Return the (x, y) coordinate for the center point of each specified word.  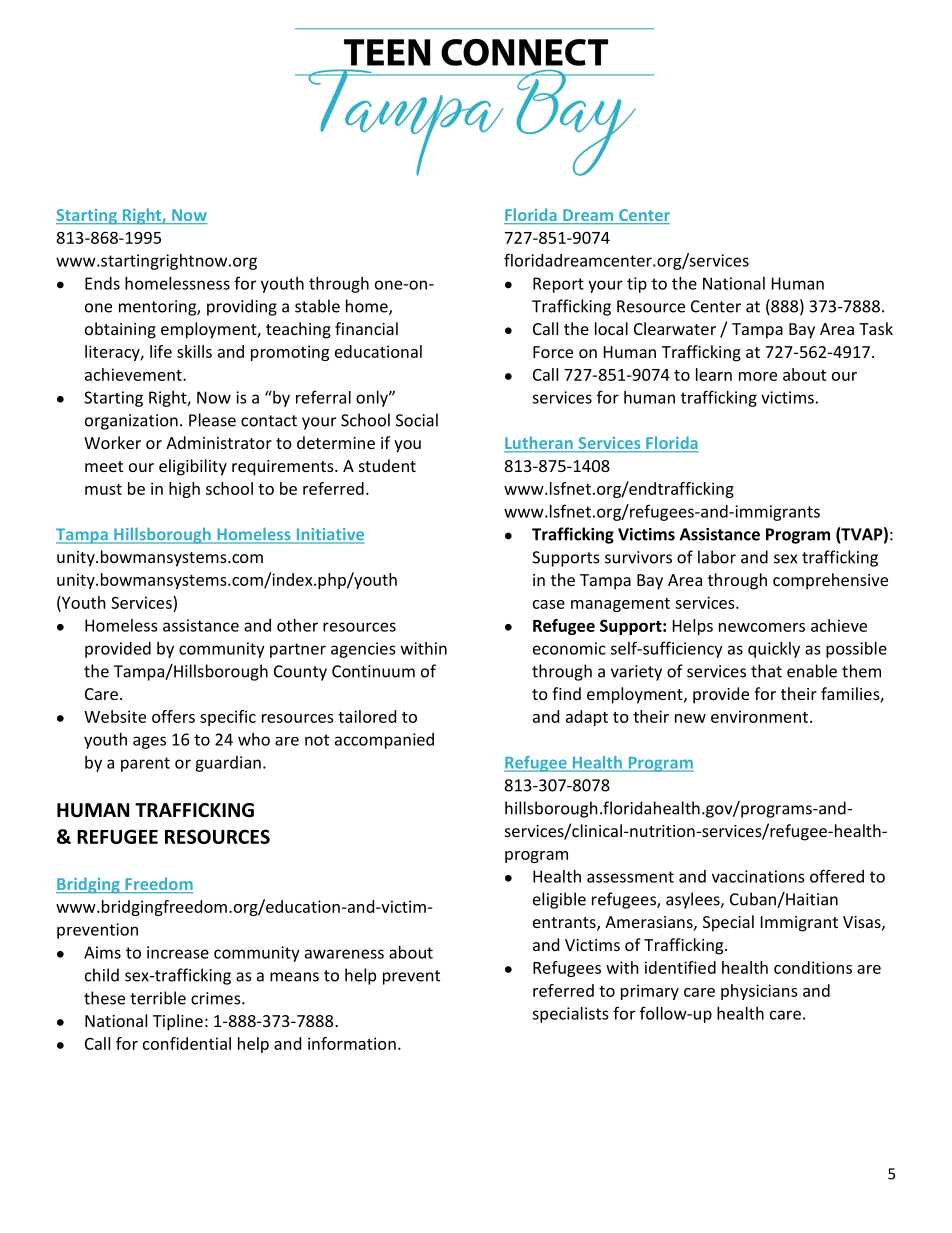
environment (759, 716)
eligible (559, 900)
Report (558, 285)
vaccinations (758, 876)
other (297, 625)
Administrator (219, 442)
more (758, 376)
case (549, 604)
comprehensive (830, 581)
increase (178, 952)
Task (876, 328)
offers (173, 716)
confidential (187, 1043)
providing (242, 307)
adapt (587, 718)
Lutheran (539, 444)
